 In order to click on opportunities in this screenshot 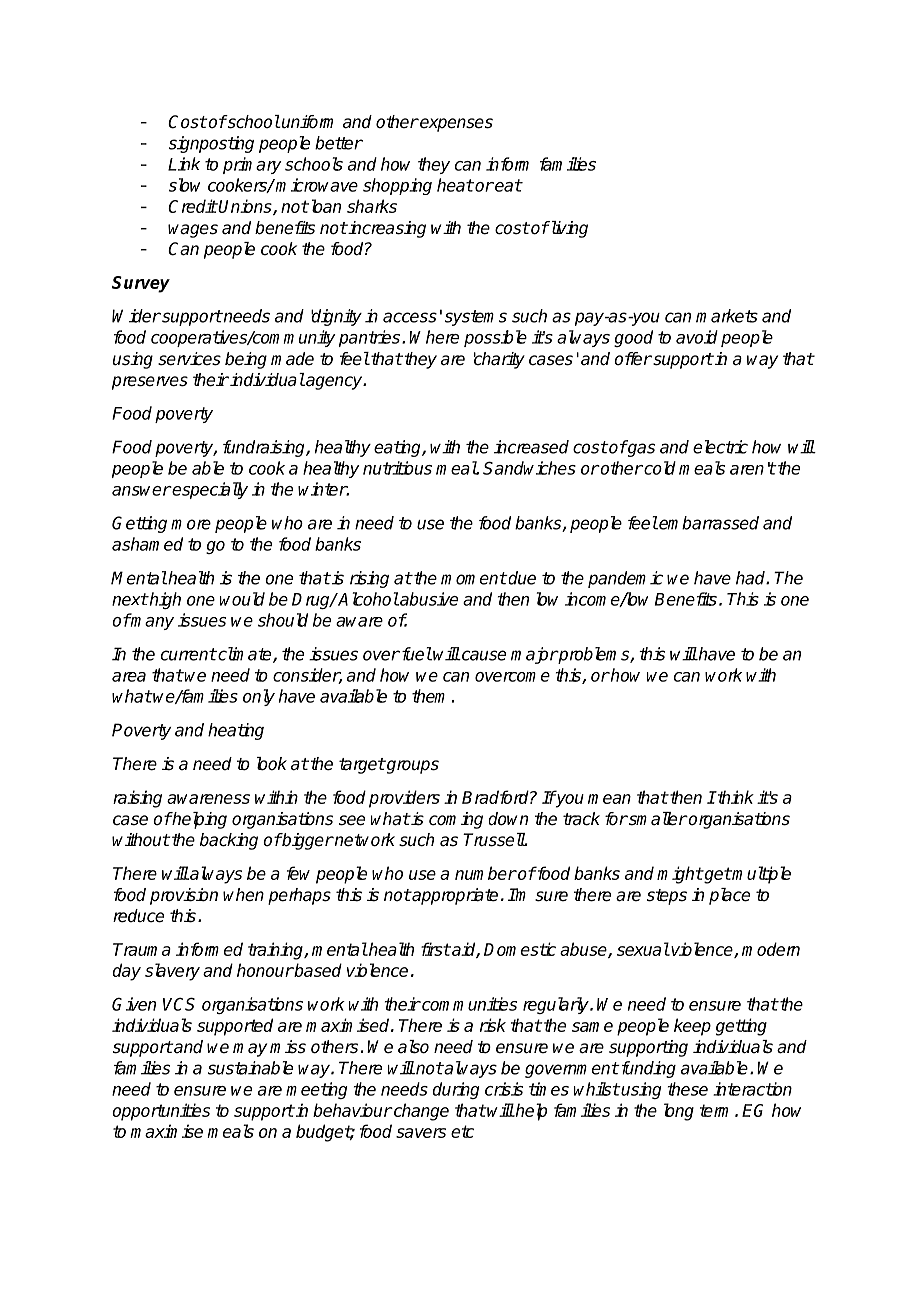, I will do `click(161, 1112)`.
